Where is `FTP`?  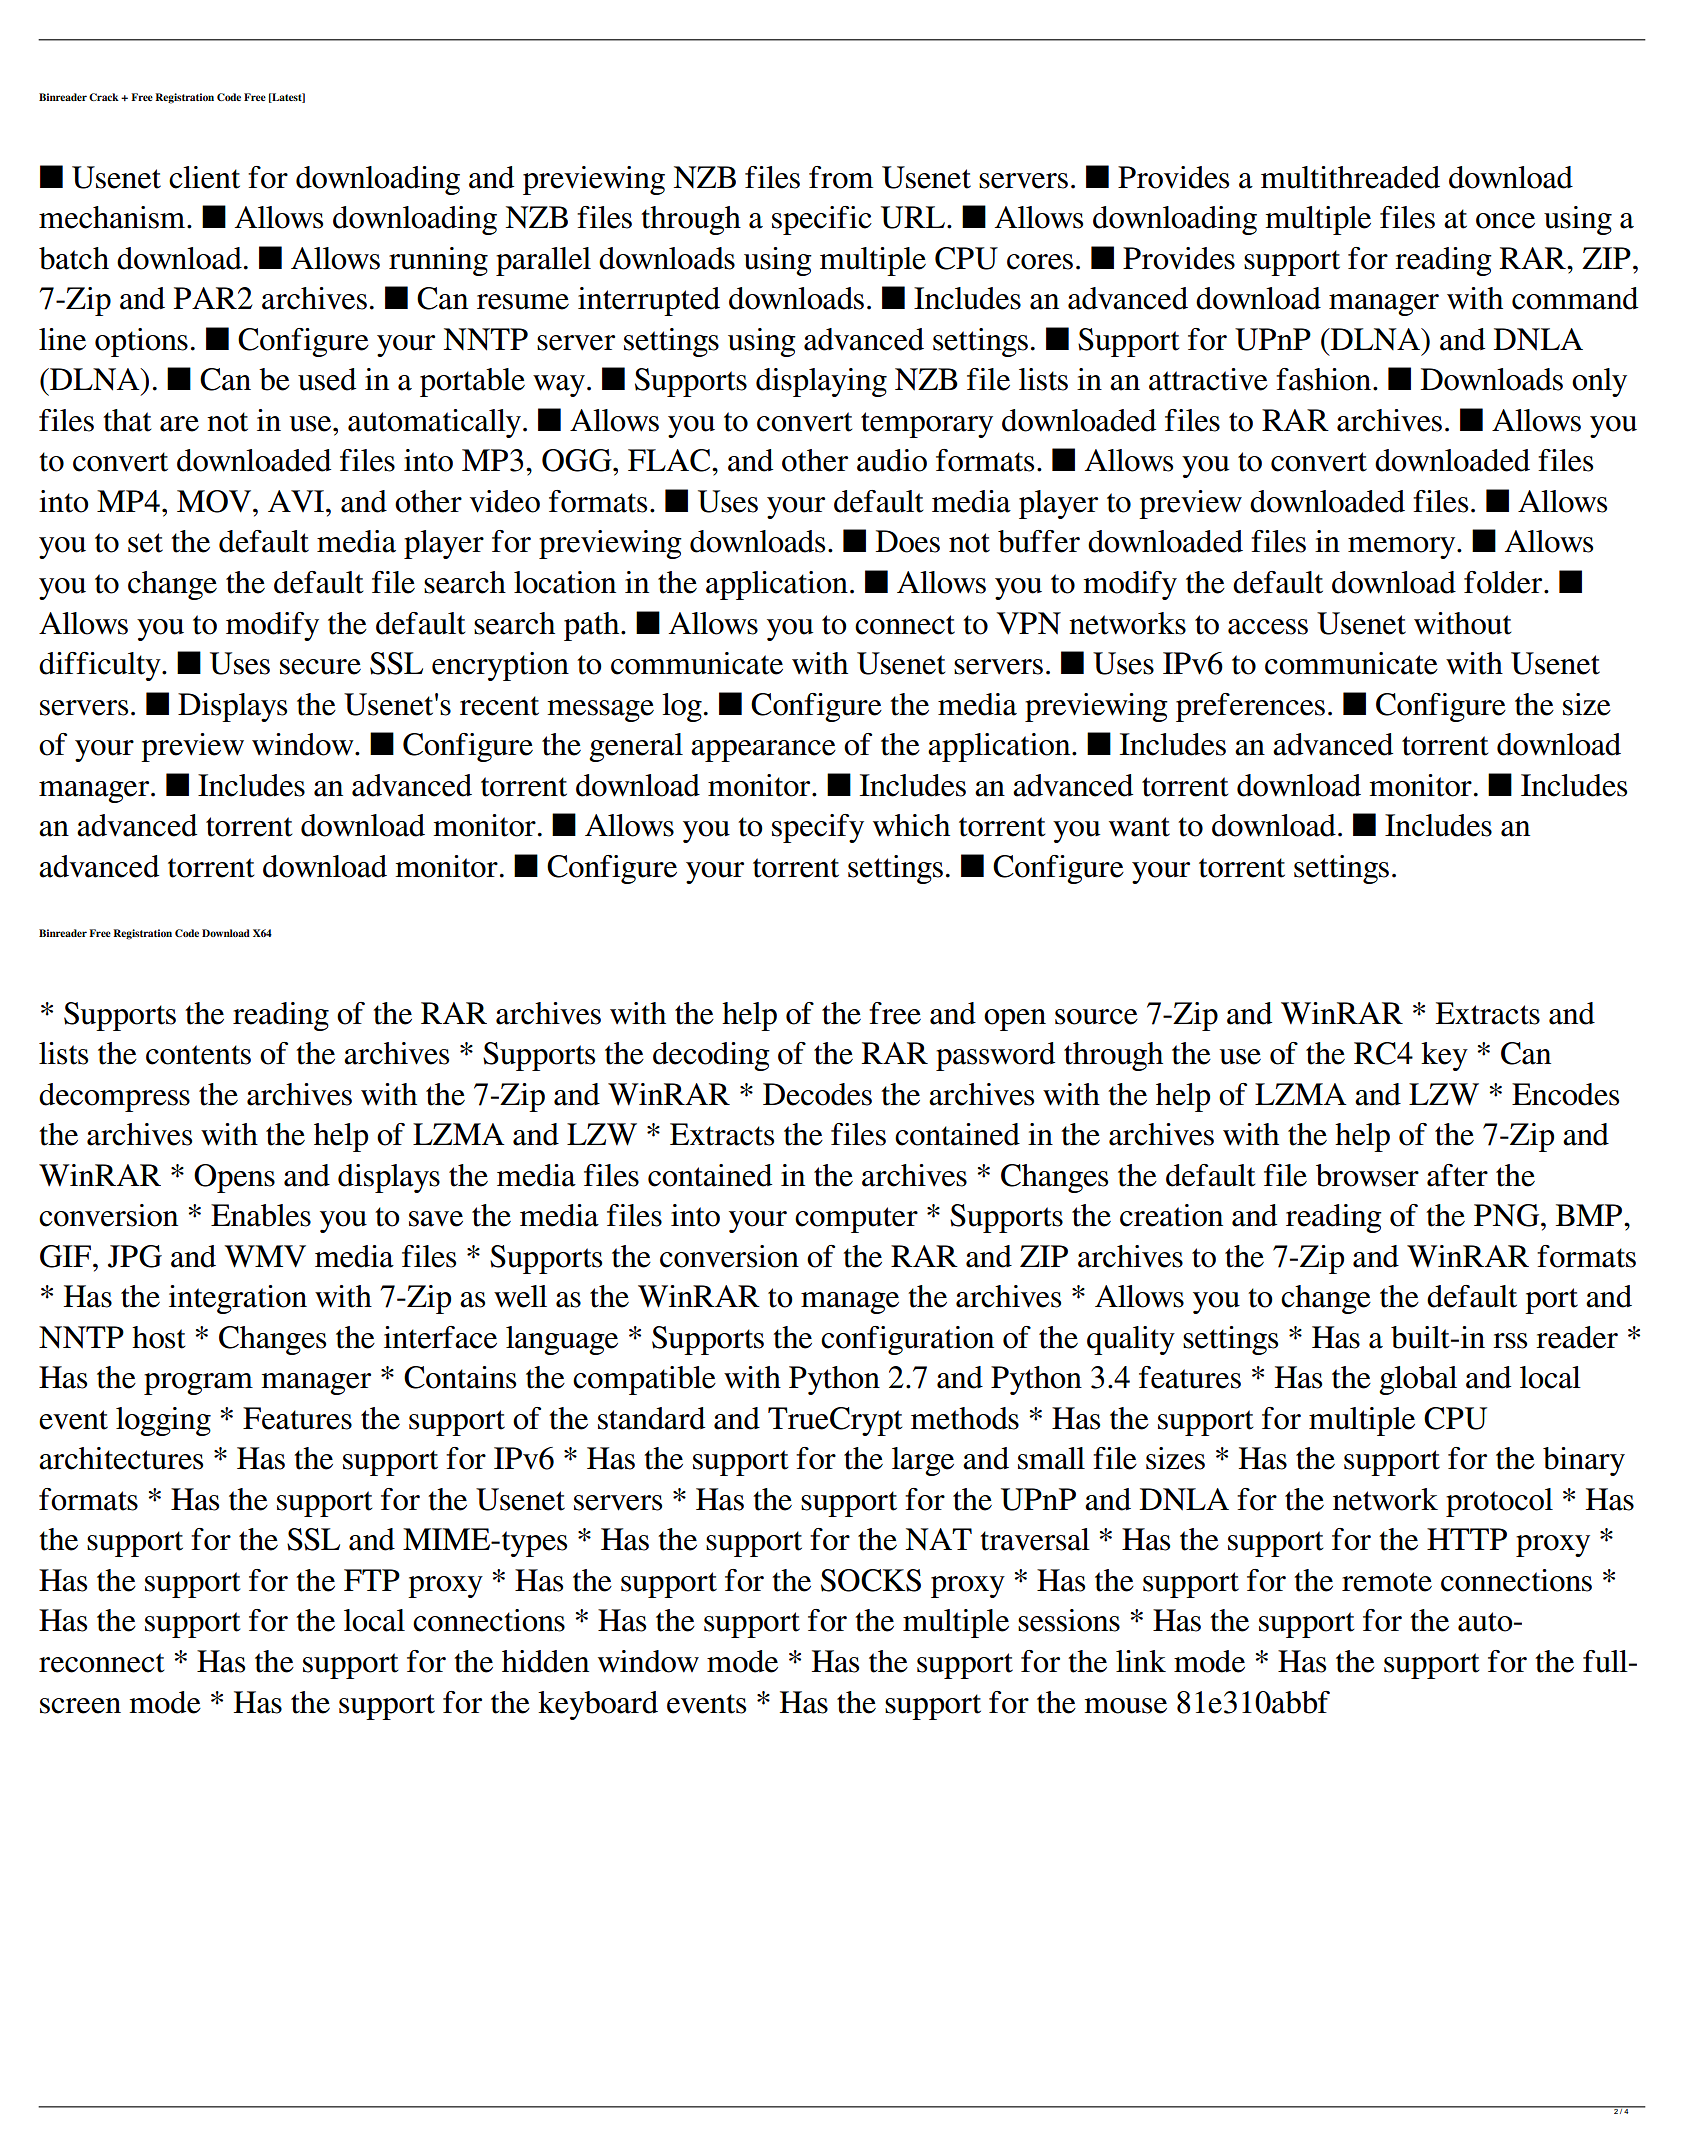
FTP is located at coordinates (372, 1580).
